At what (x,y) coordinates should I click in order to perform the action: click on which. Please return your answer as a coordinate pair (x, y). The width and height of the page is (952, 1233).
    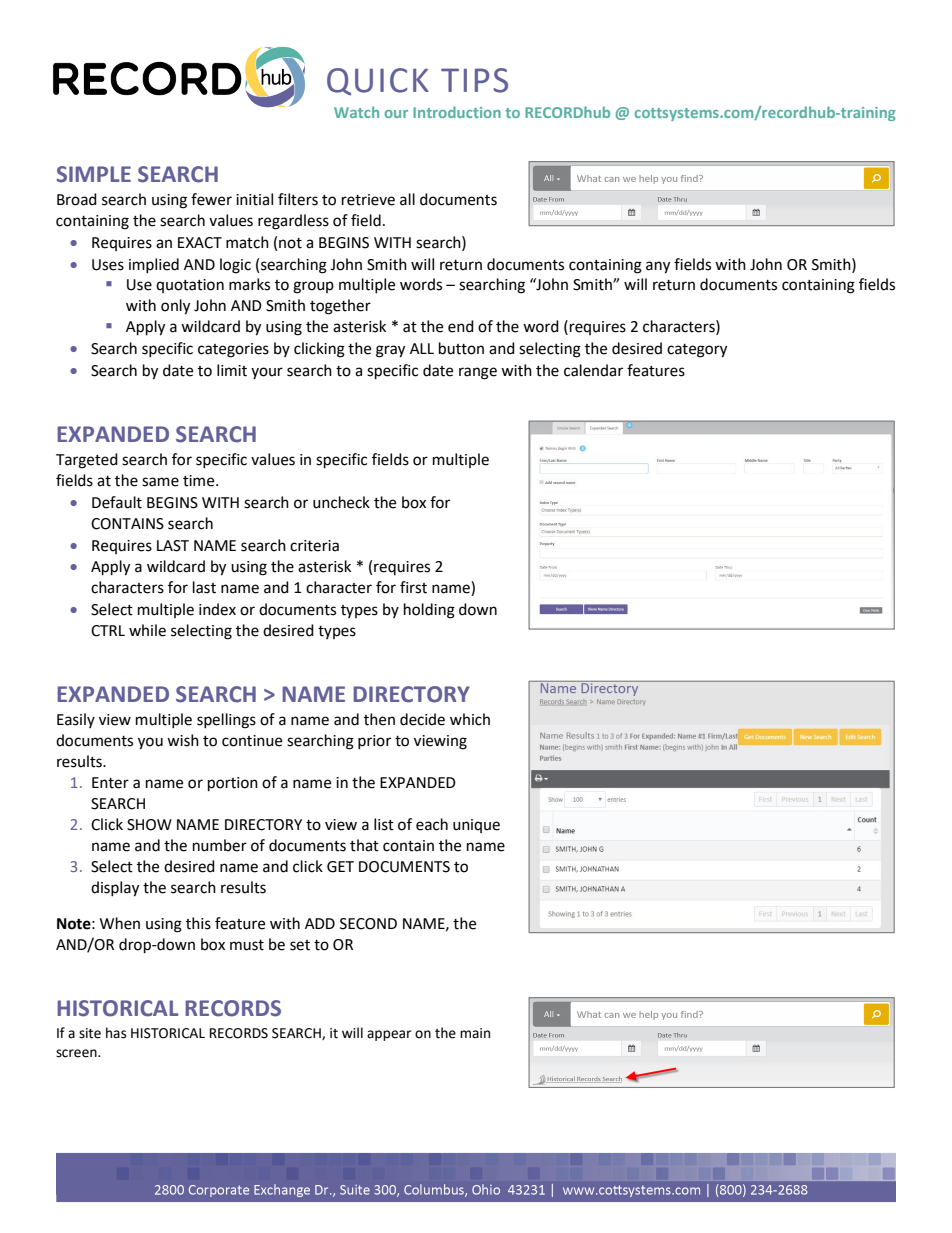
    Looking at the image, I should click on (470, 719).
